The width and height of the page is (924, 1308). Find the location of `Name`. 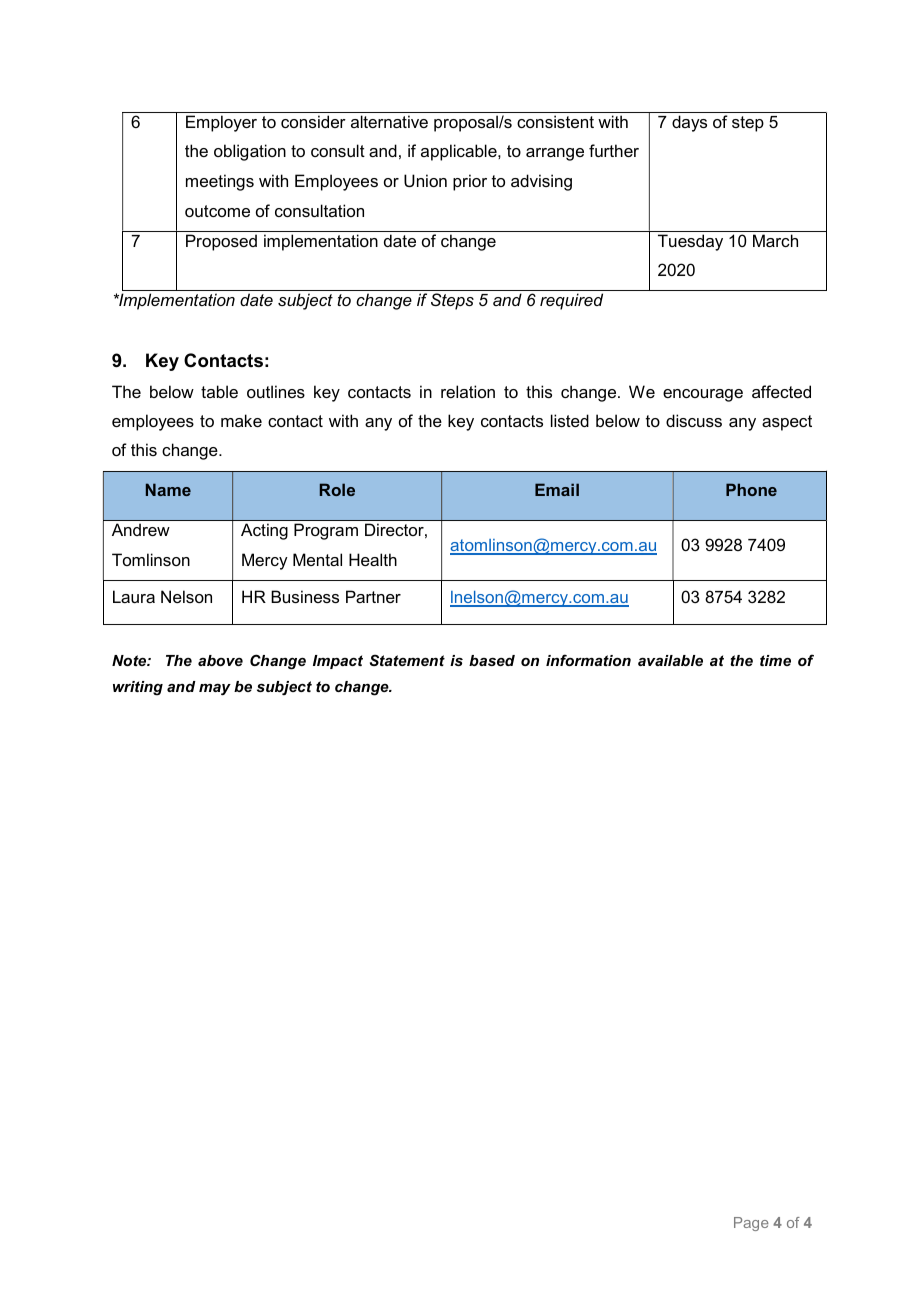

Name is located at coordinates (168, 489).
